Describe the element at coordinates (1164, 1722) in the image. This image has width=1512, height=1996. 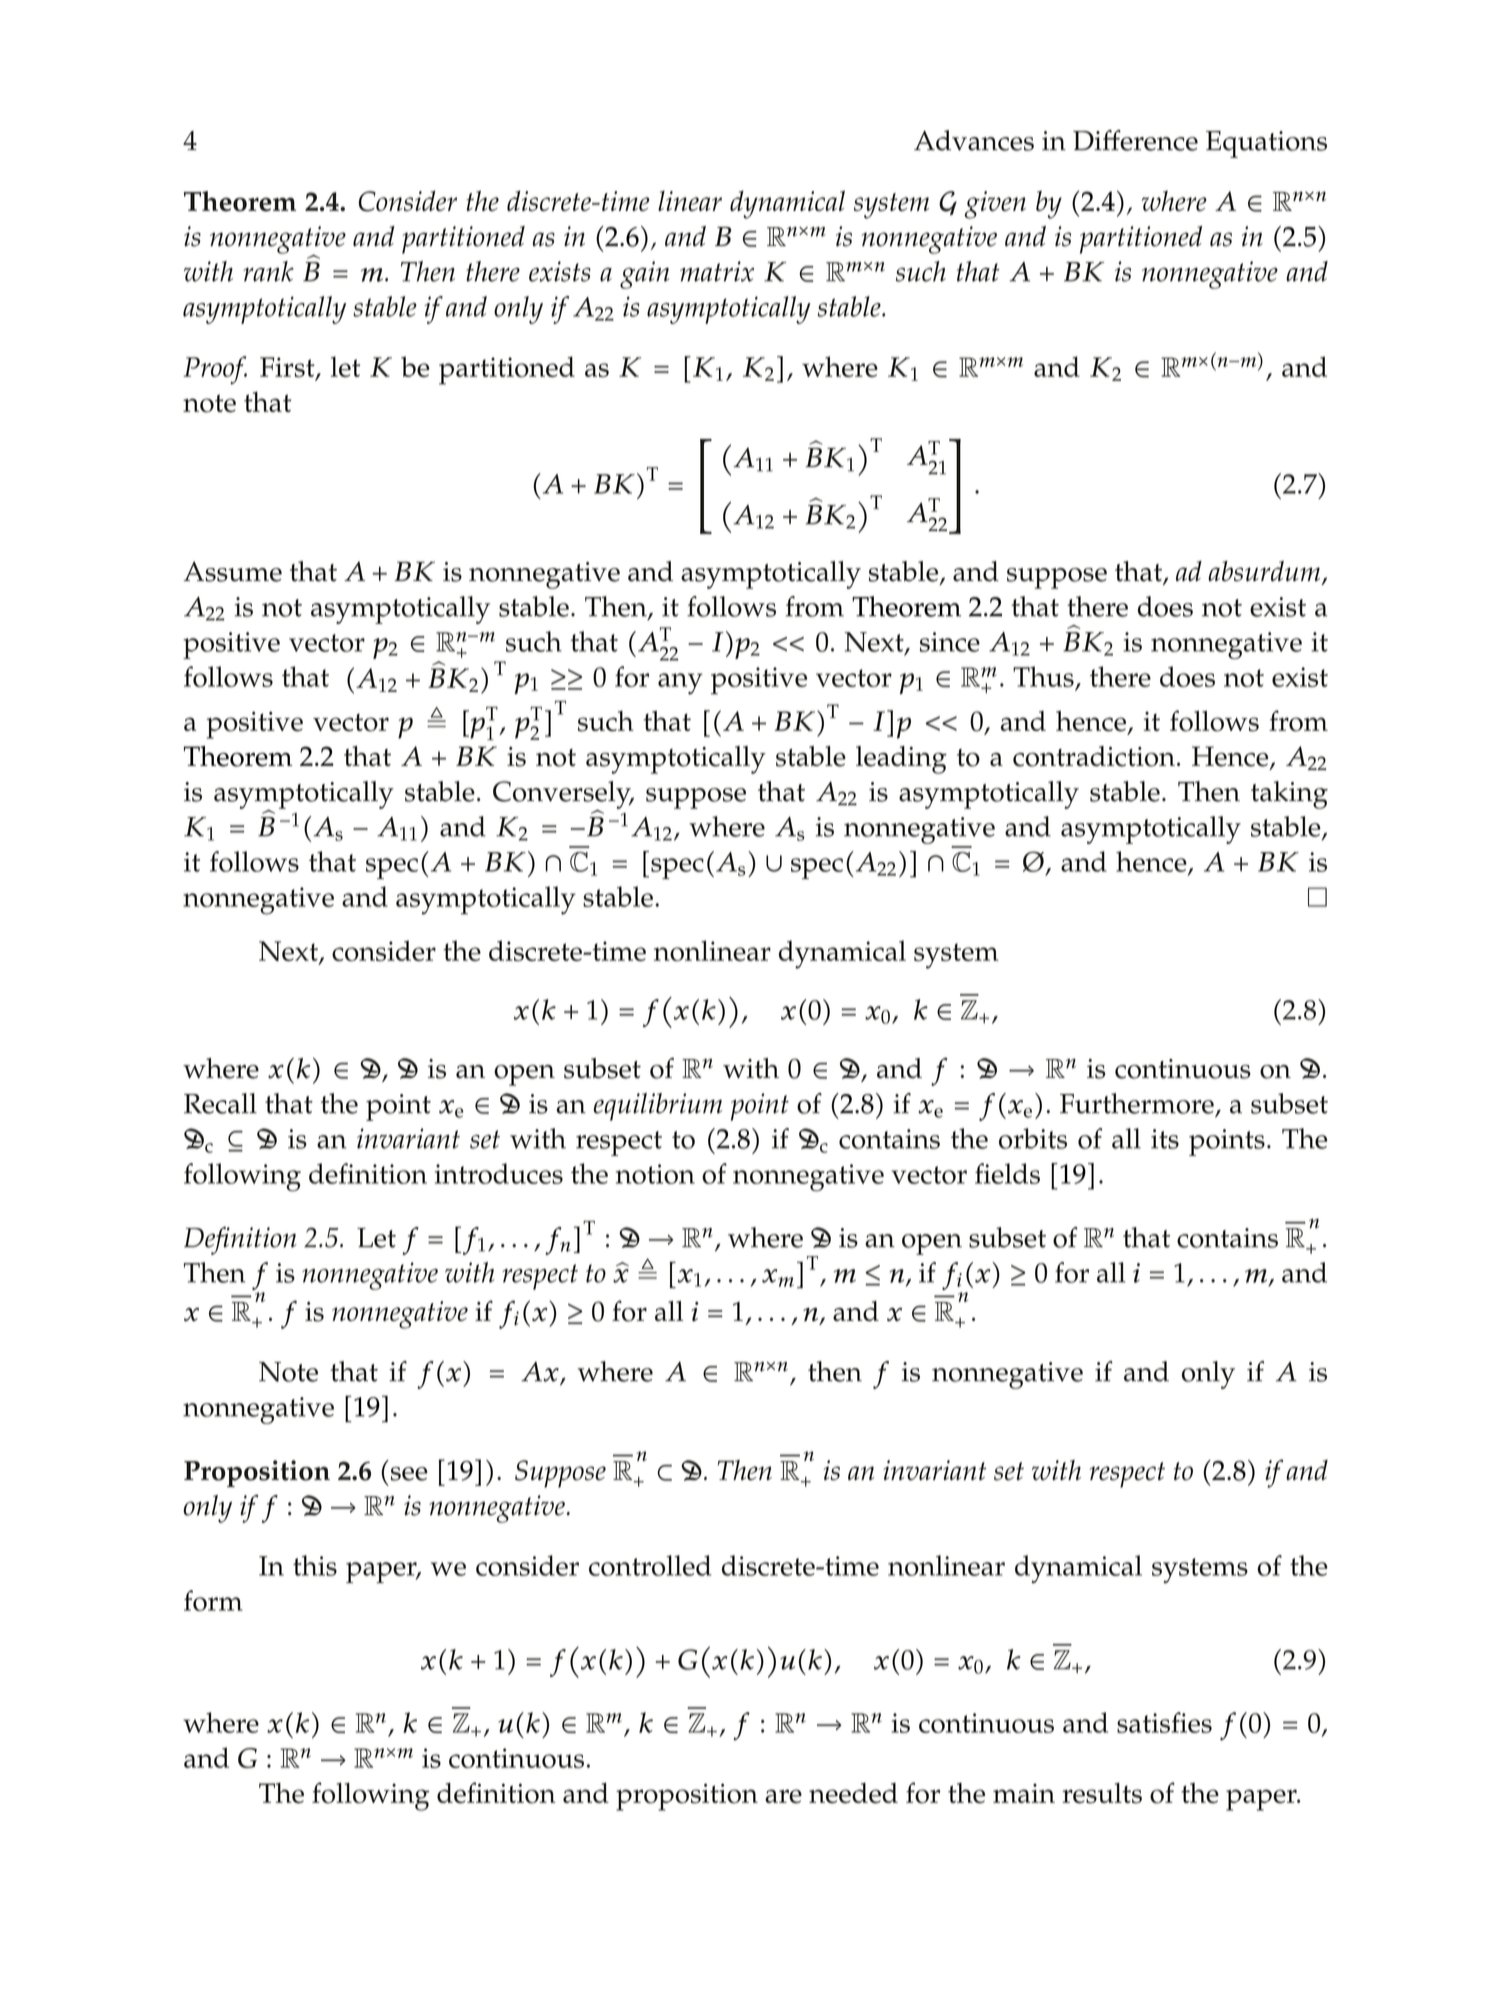
I see `satisfies` at that location.
